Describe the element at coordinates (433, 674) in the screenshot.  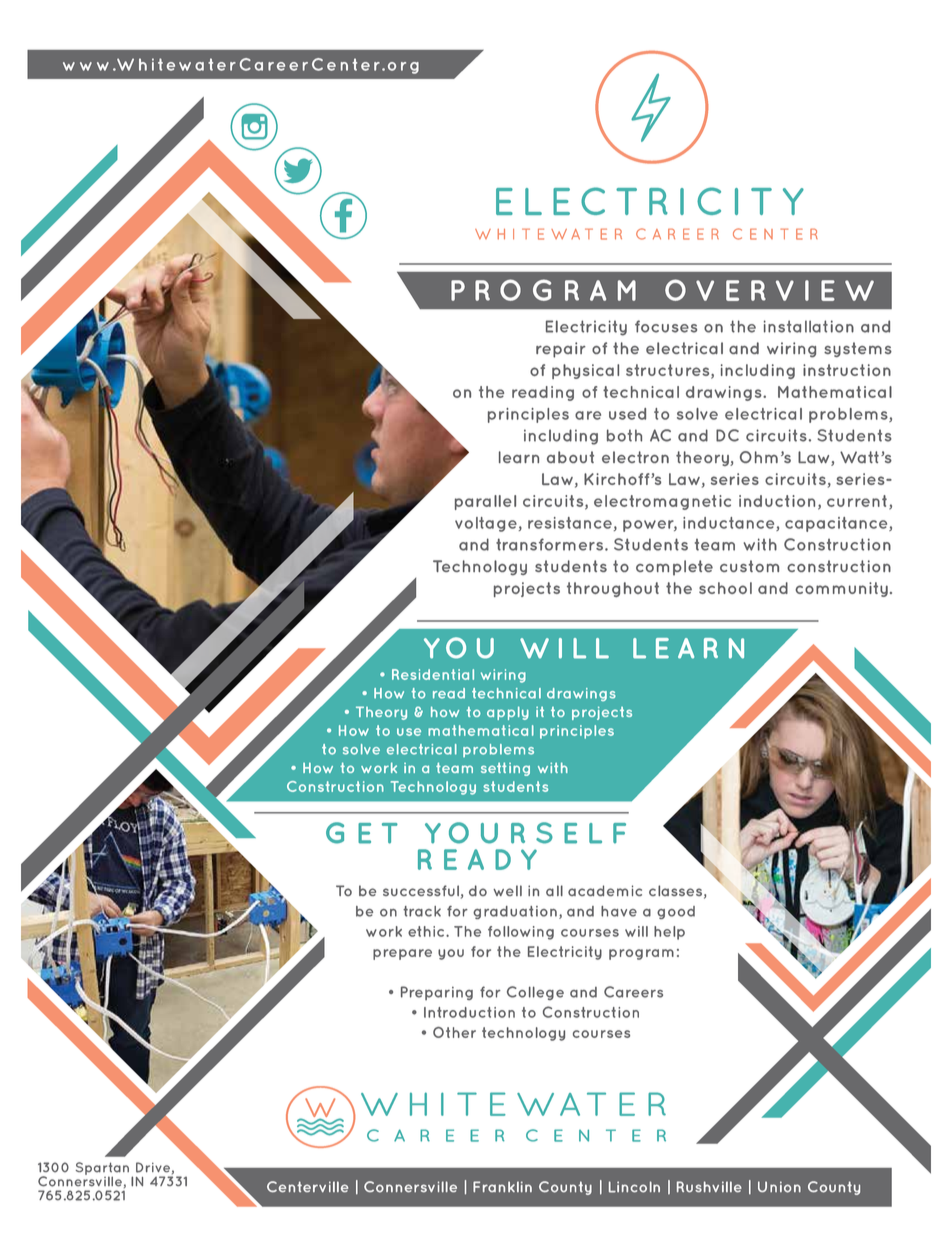
I see `Residential` at that location.
